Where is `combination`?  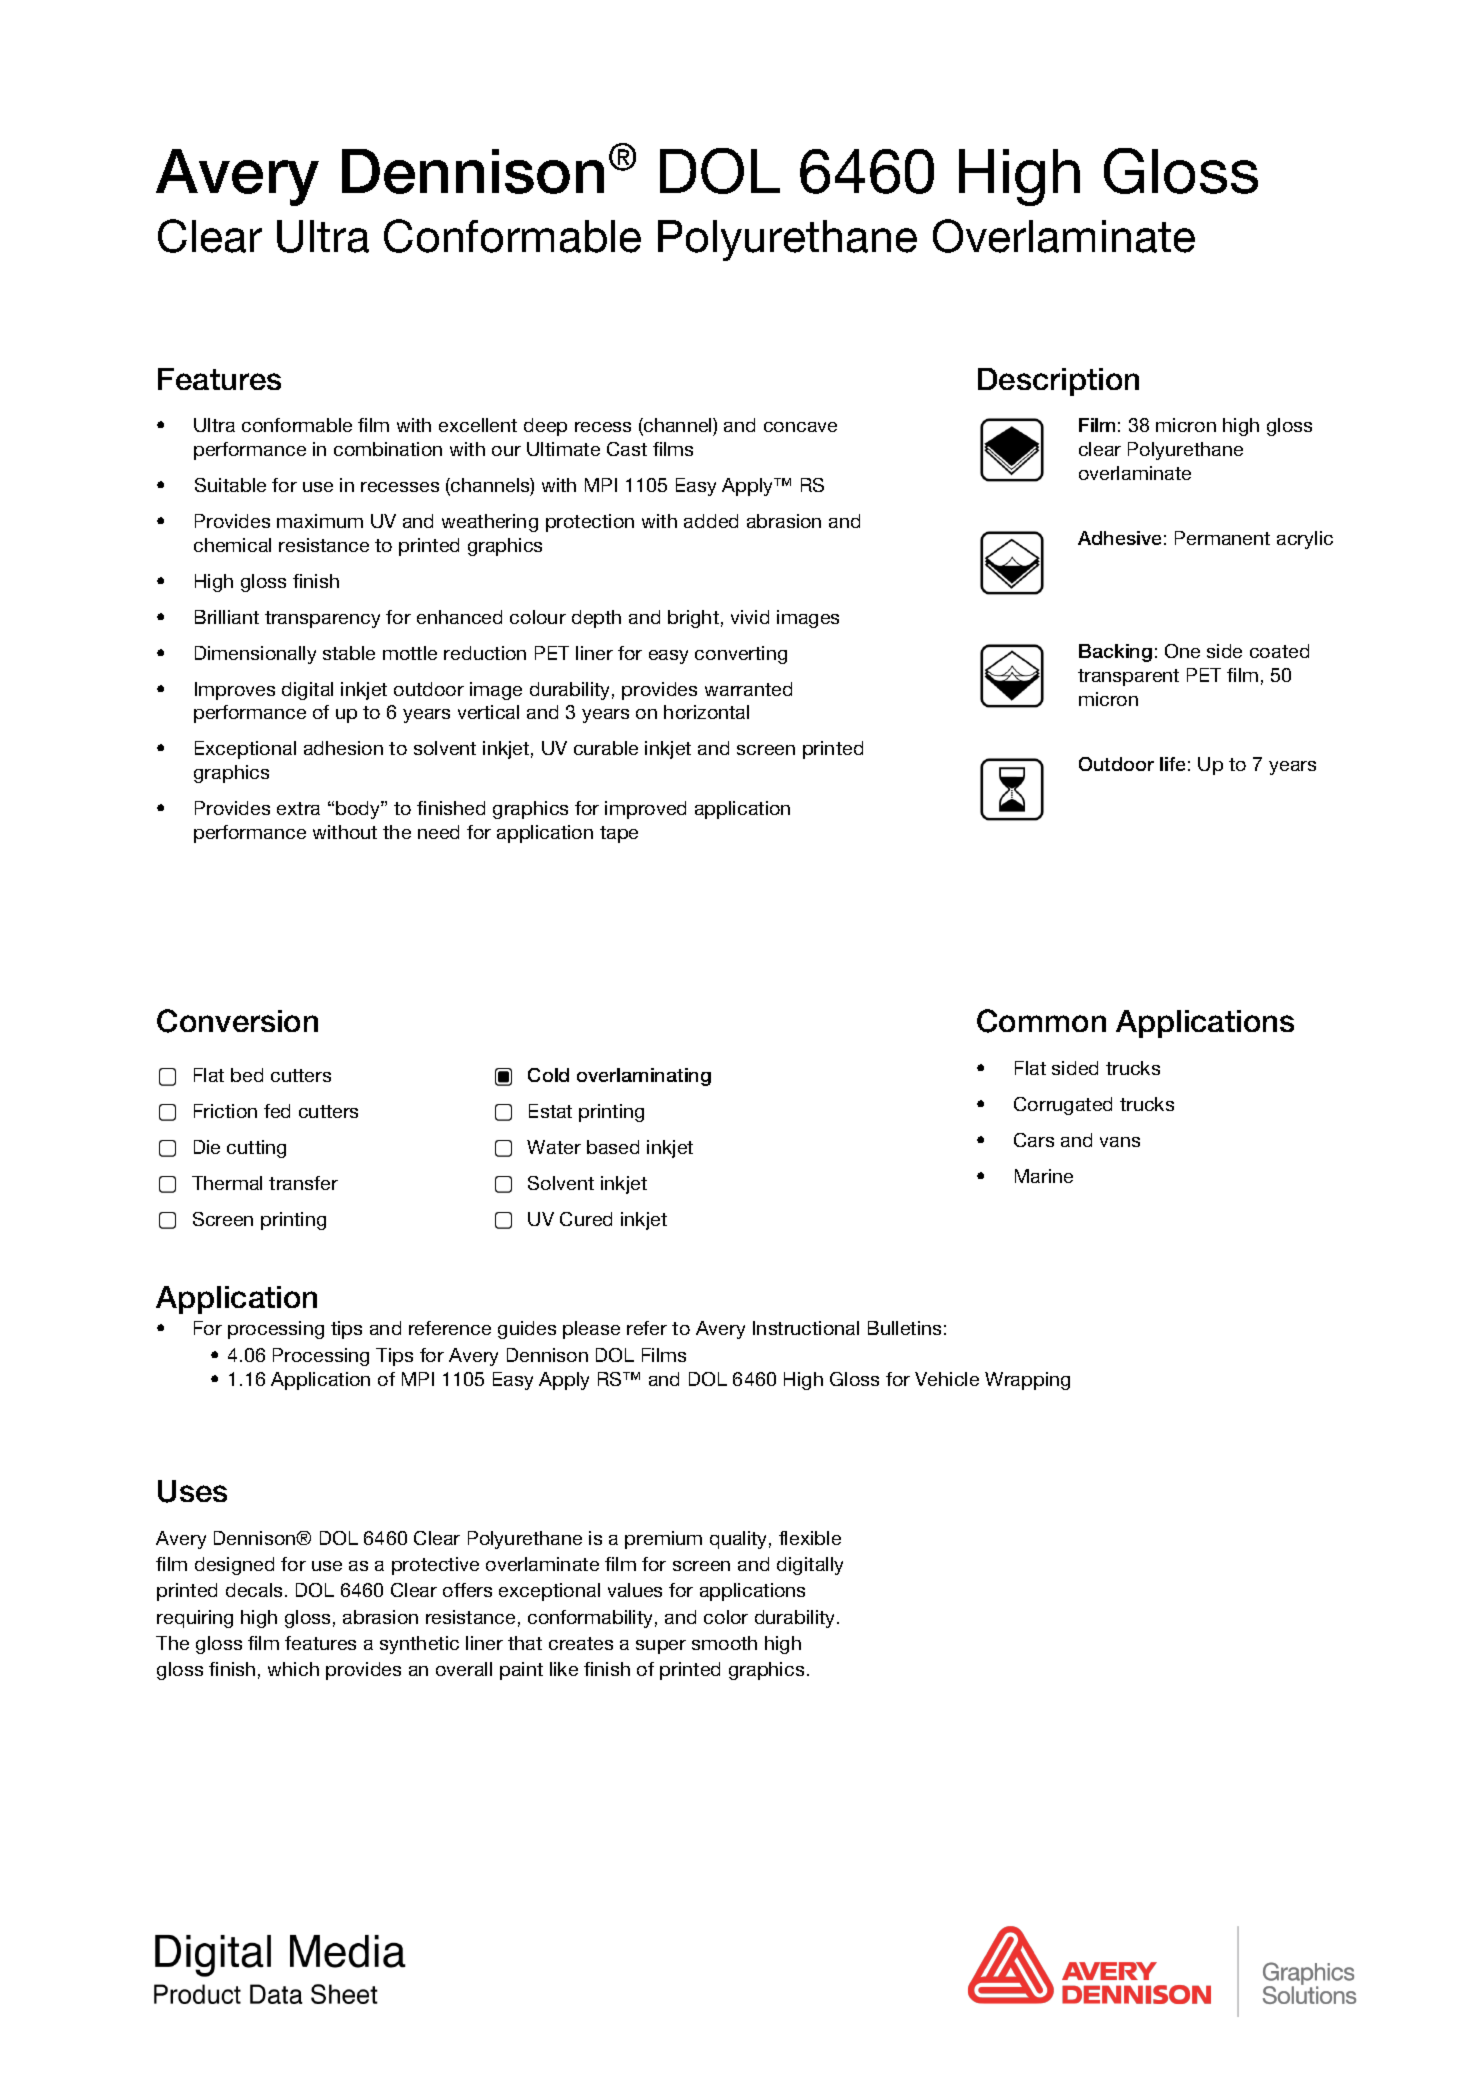 combination is located at coordinates (388, 449).
